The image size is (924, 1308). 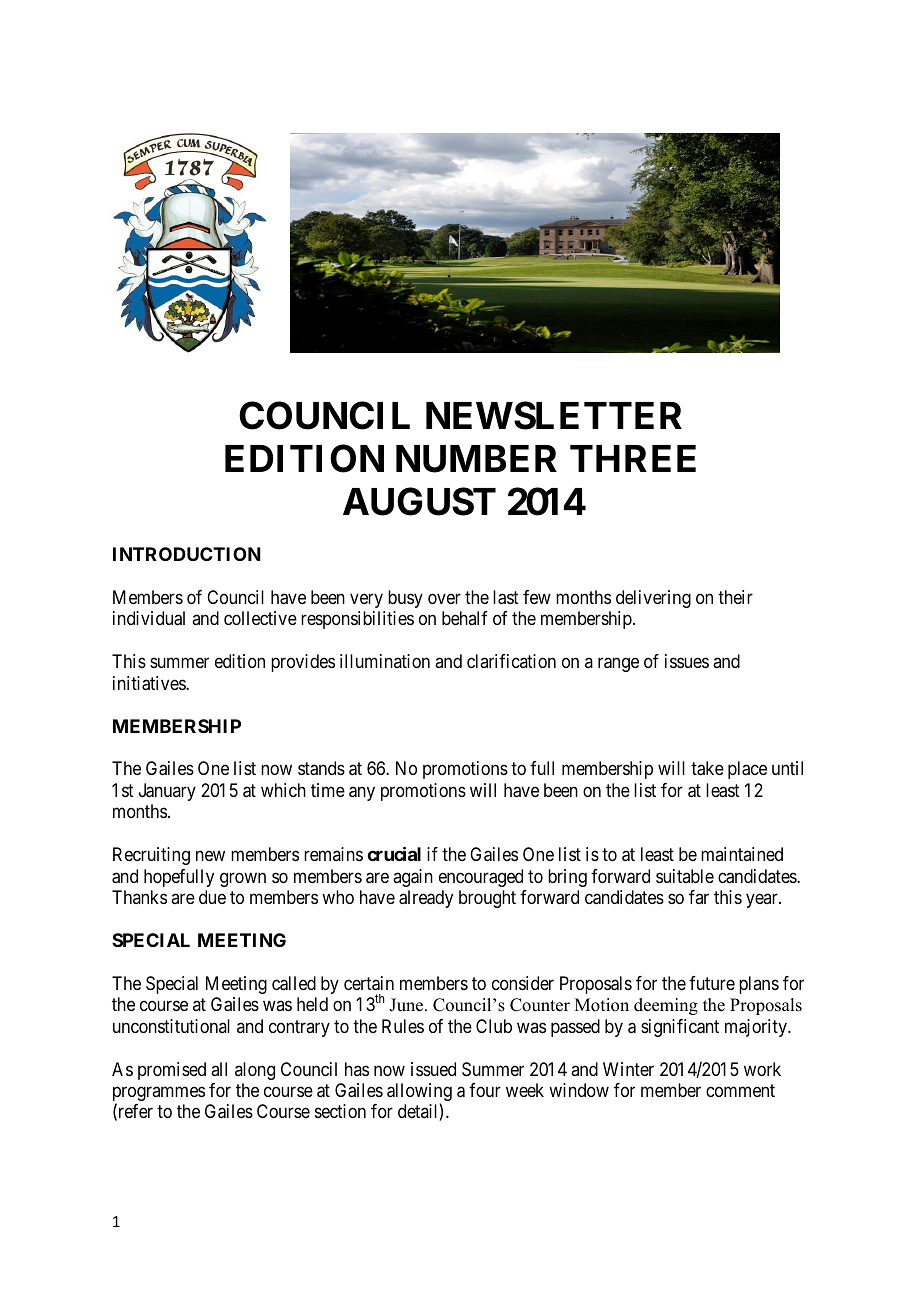 What do you see at coordinates (362, 793) in the screenshot?
I see `any` at bounding box center [362, 793].
